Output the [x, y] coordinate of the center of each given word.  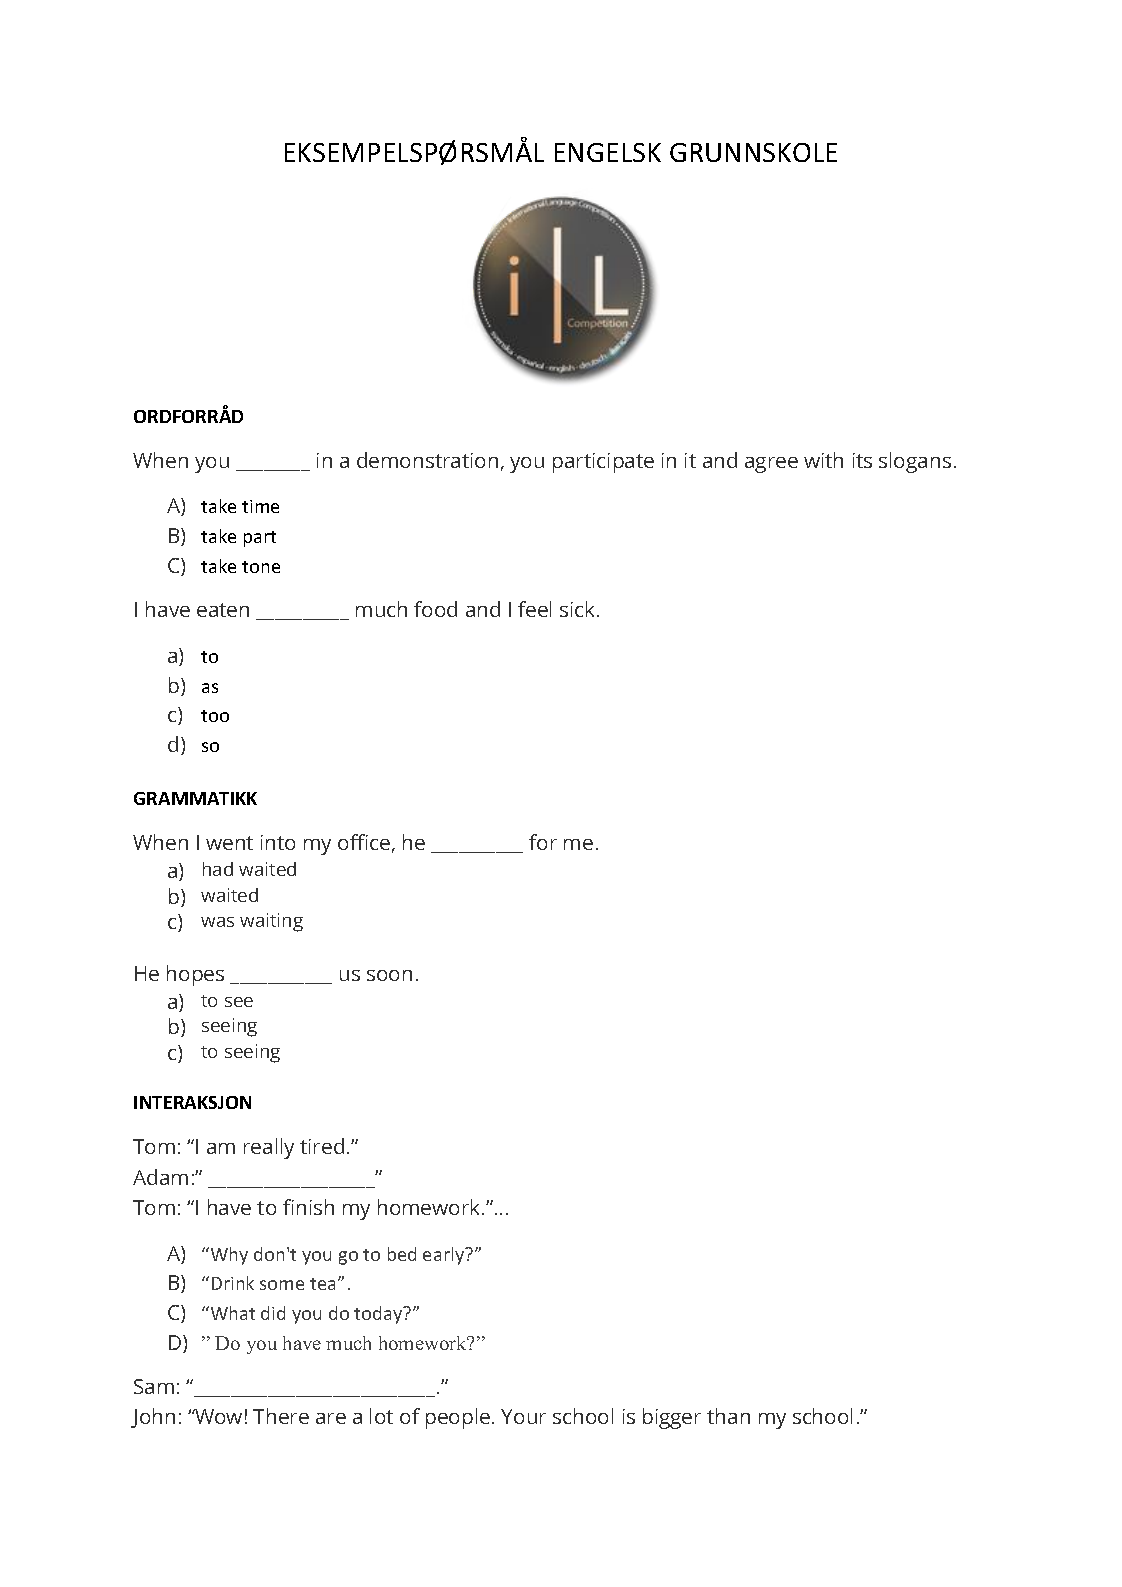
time [260, 506]
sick [577, 609]
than [728, 1416]
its [862, 460]
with [823, 460]
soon [389, 975]
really [269, 1148]
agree [771, 465]
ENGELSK [608, 152]
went [229, 843]
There [281, 1416]
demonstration [427, 460]
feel [534, 609]
